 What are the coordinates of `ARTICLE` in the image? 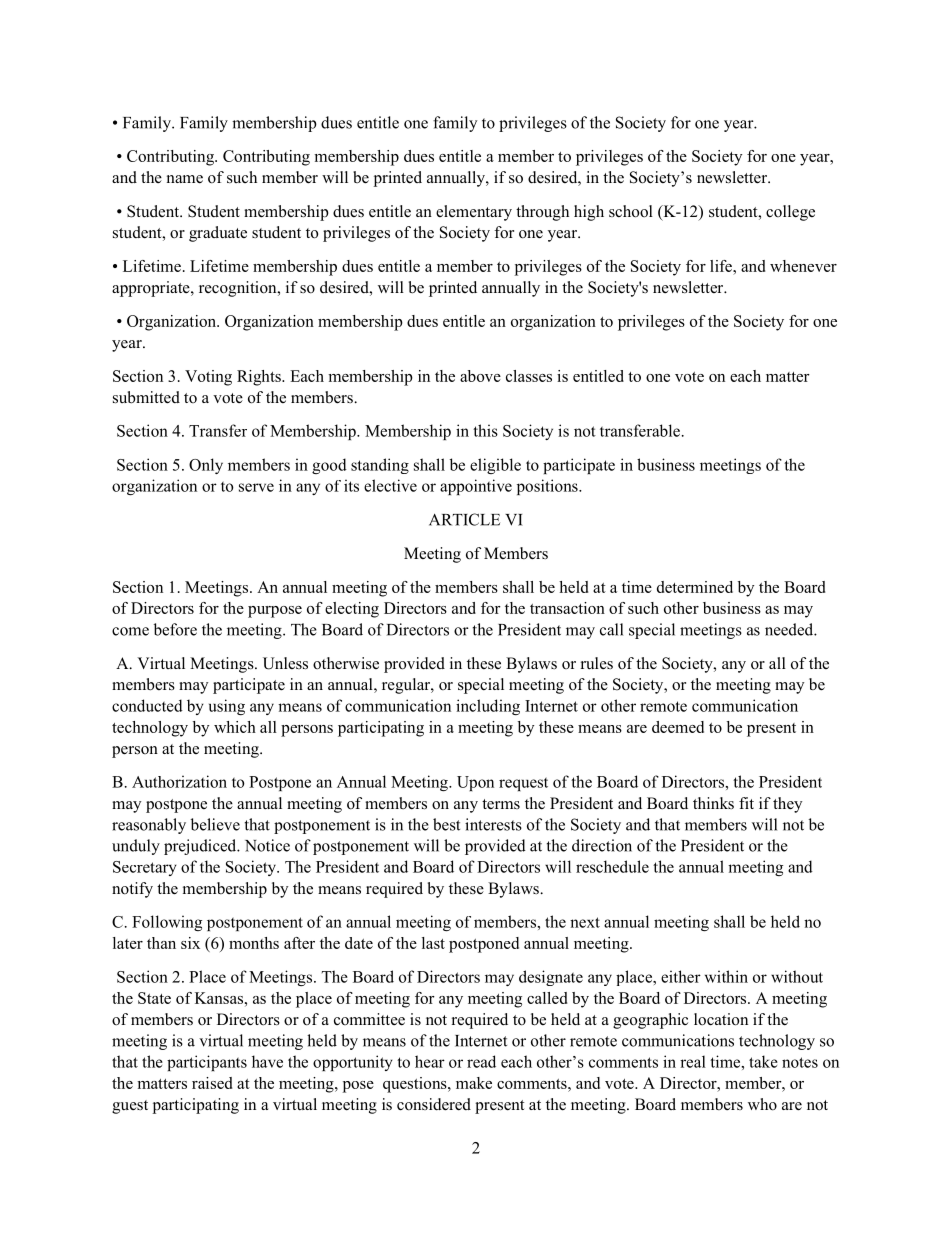 It's located at (464, 519).
